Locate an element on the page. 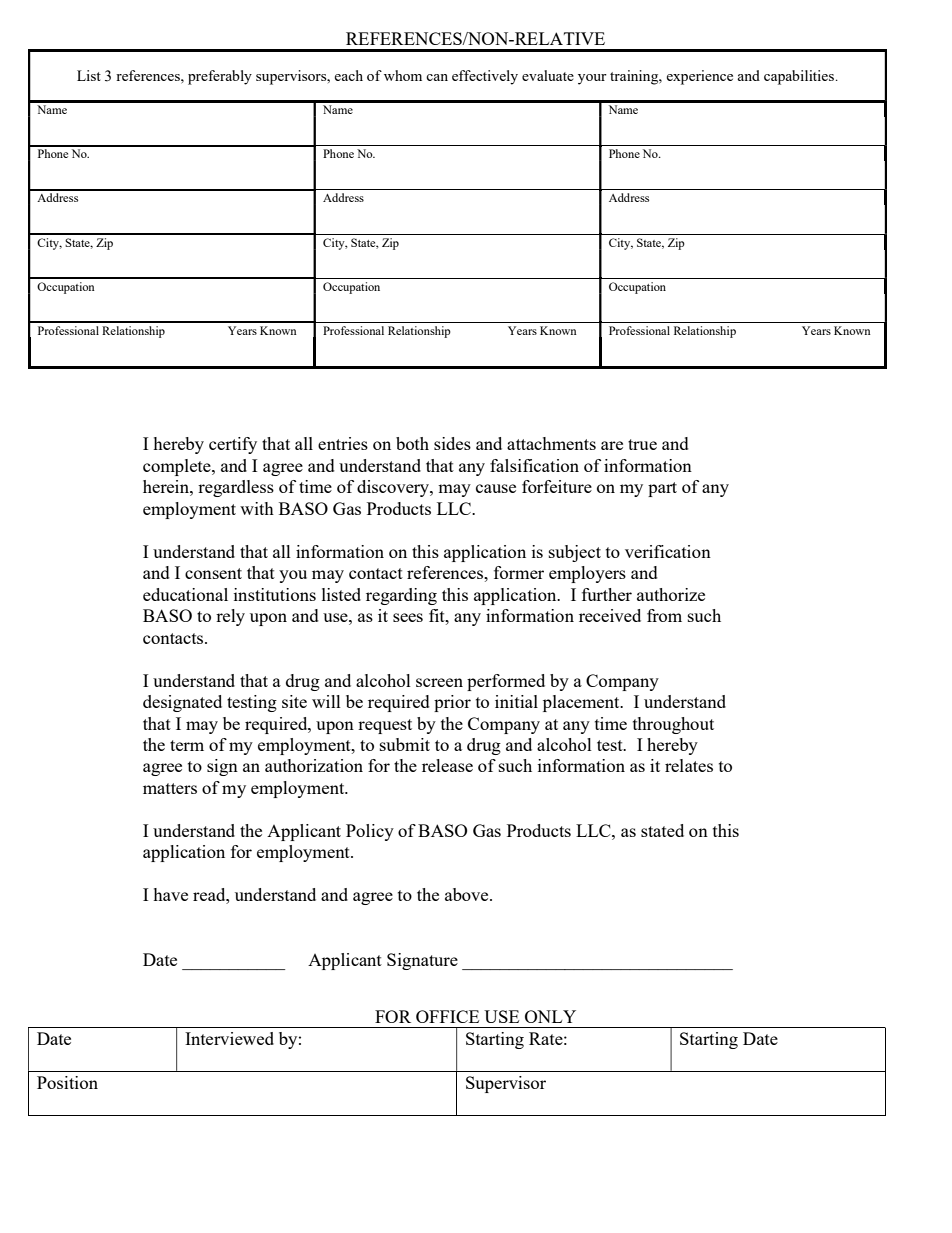 This page has height=1233, width=952. preferably is located at coordinates (220, 77).
